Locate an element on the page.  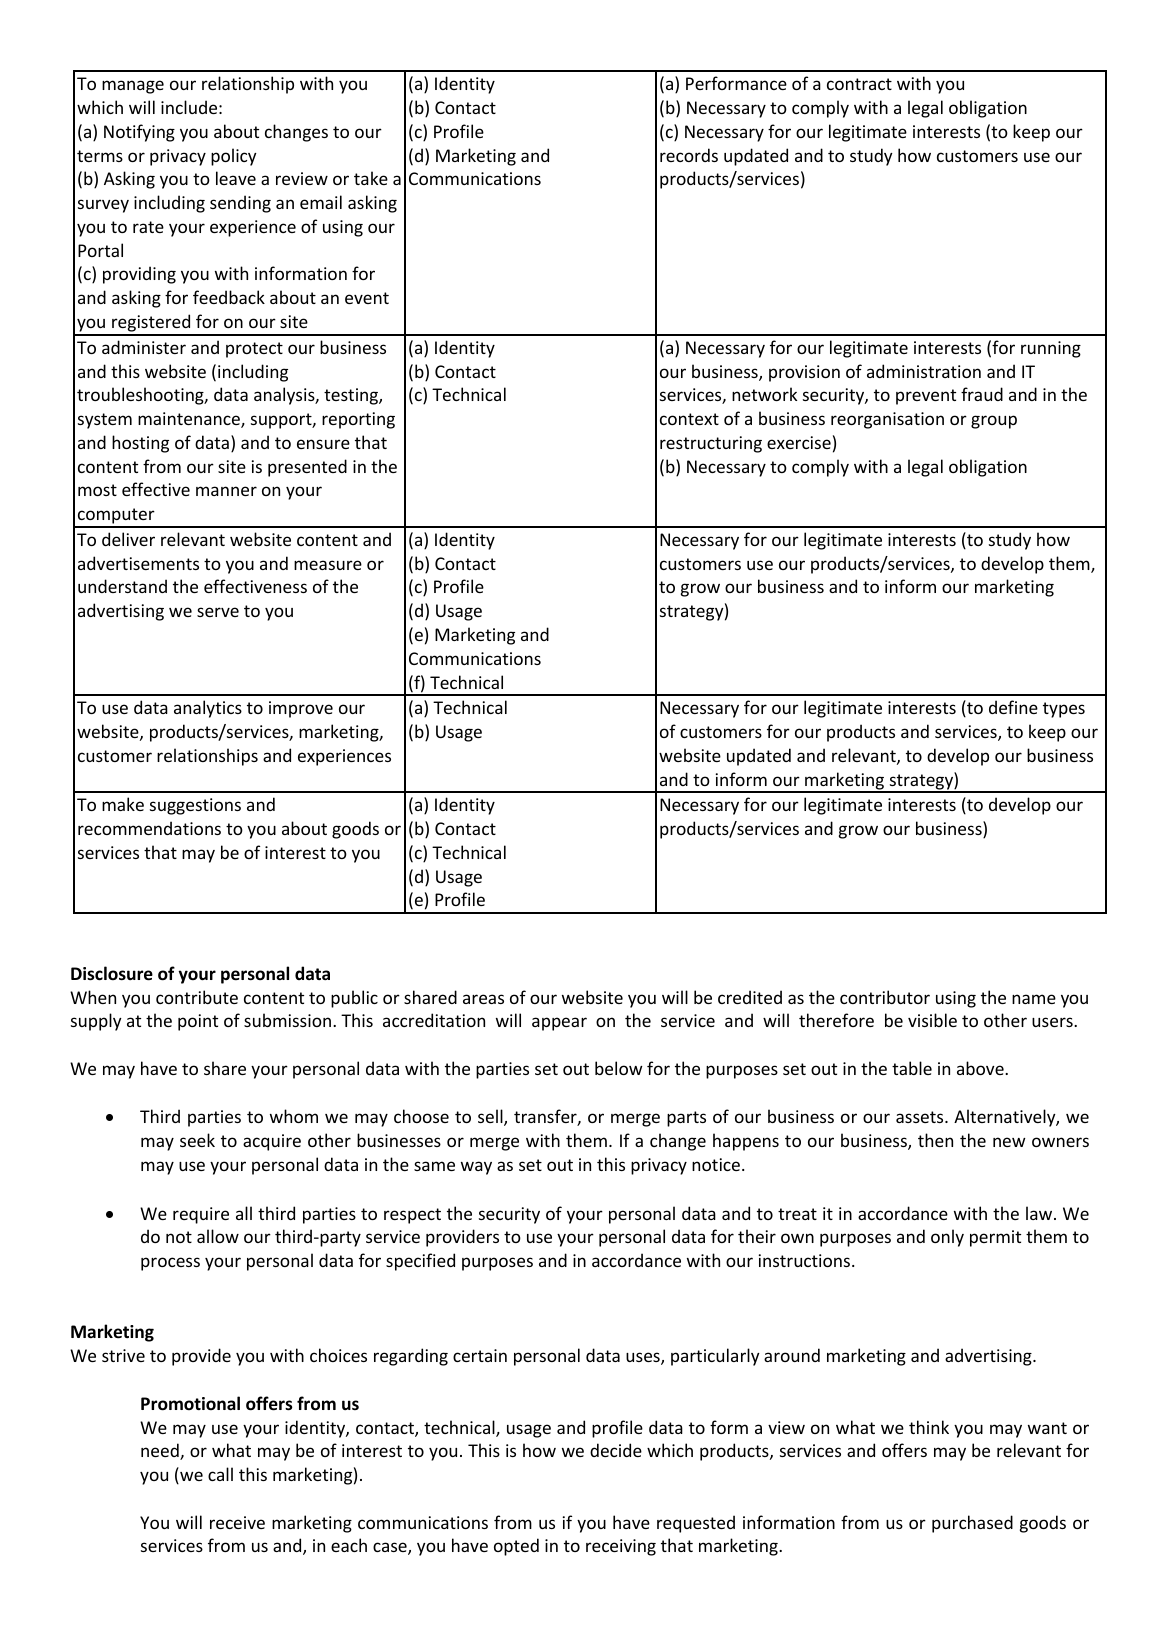
receive is located at coordinates (237, 1522).
